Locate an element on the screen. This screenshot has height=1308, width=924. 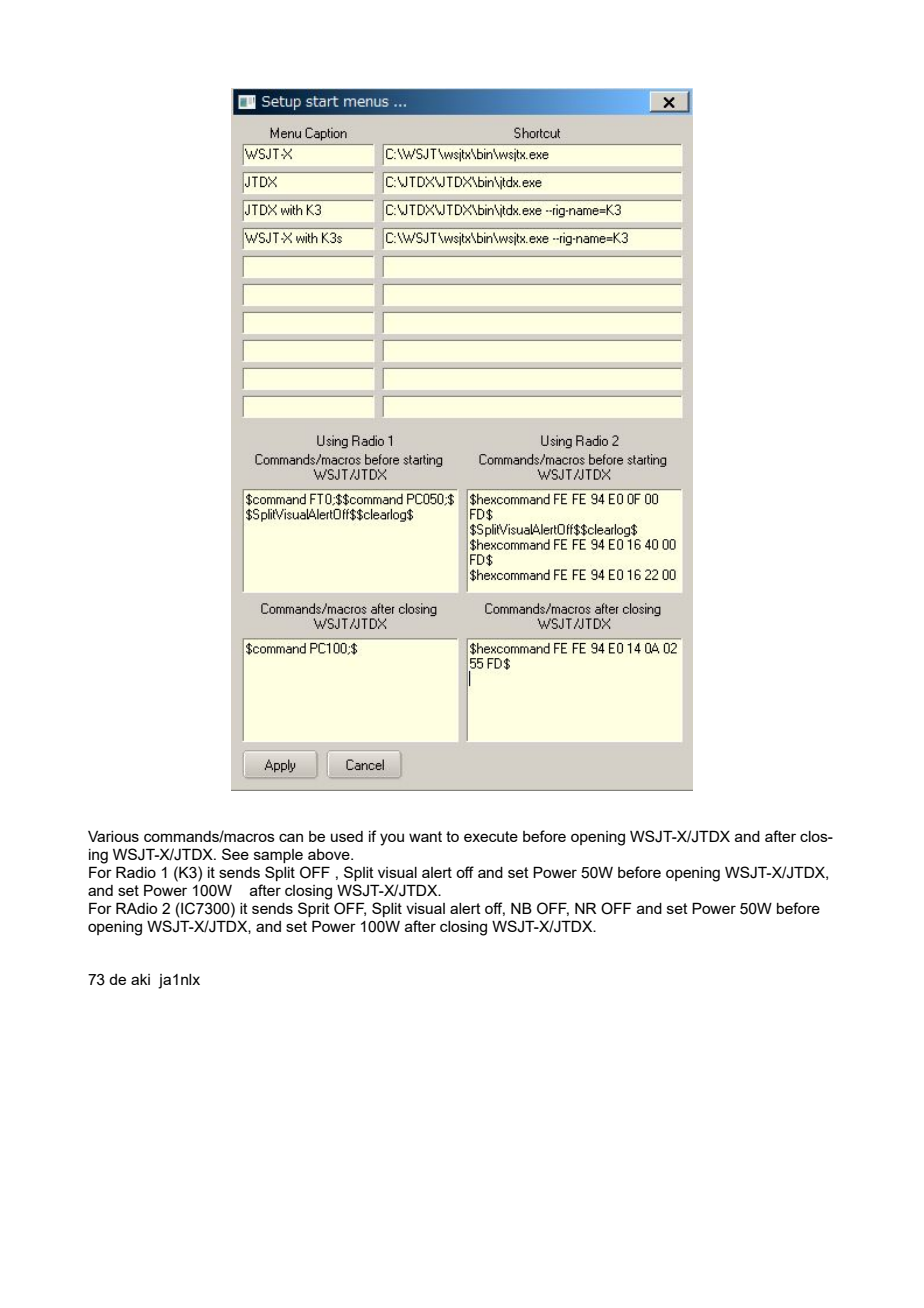
Various is located at coordinates (113, 836).
